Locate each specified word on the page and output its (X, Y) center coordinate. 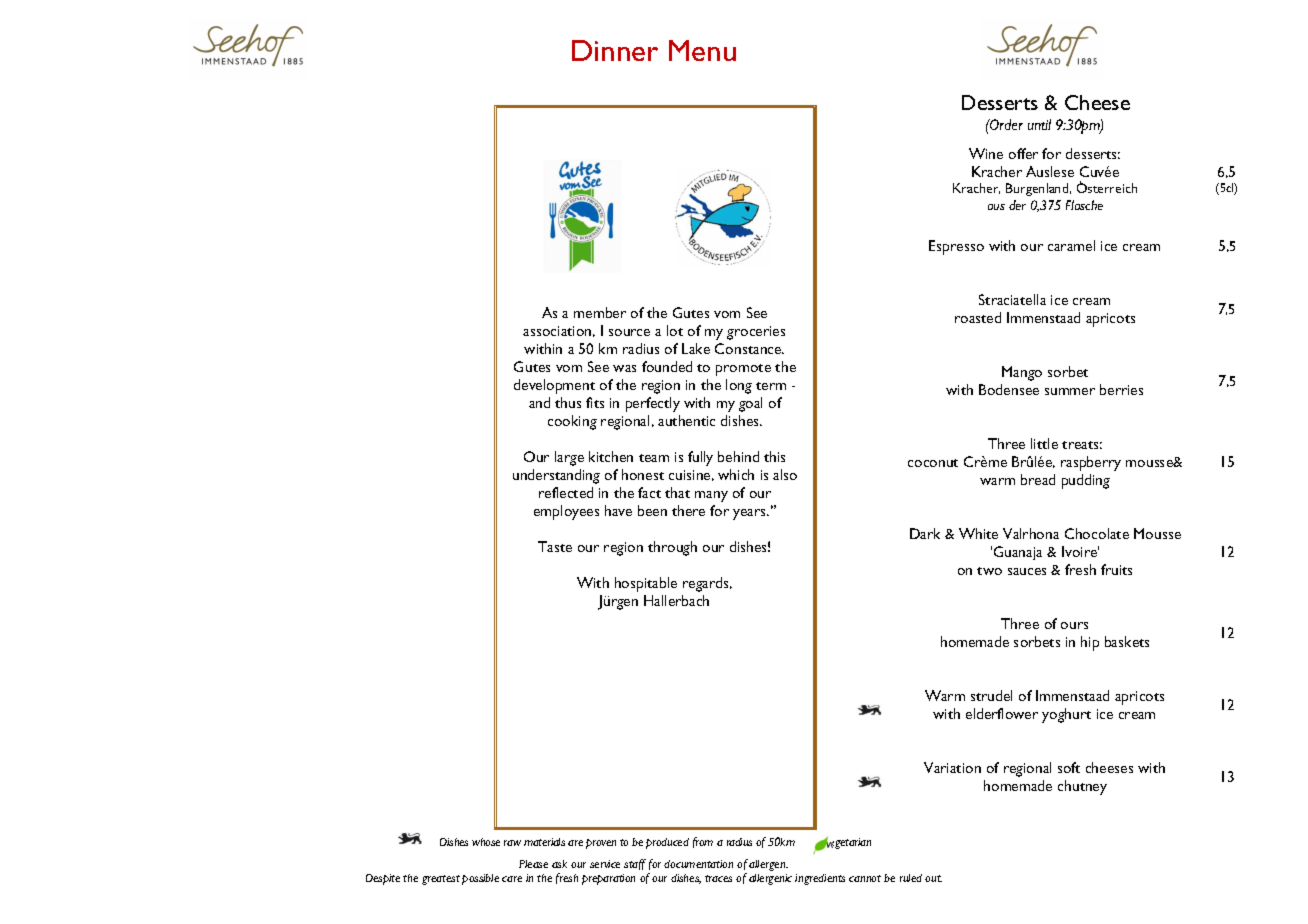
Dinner (615, 50)
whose (486, 842)
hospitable (646, 584)
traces (718, 878)
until (1039, 124)
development (554, 386)
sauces (1027, 571)
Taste (555, 546)
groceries (756, 333)
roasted (978, 317)
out (933, 878)
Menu (702, 50)
